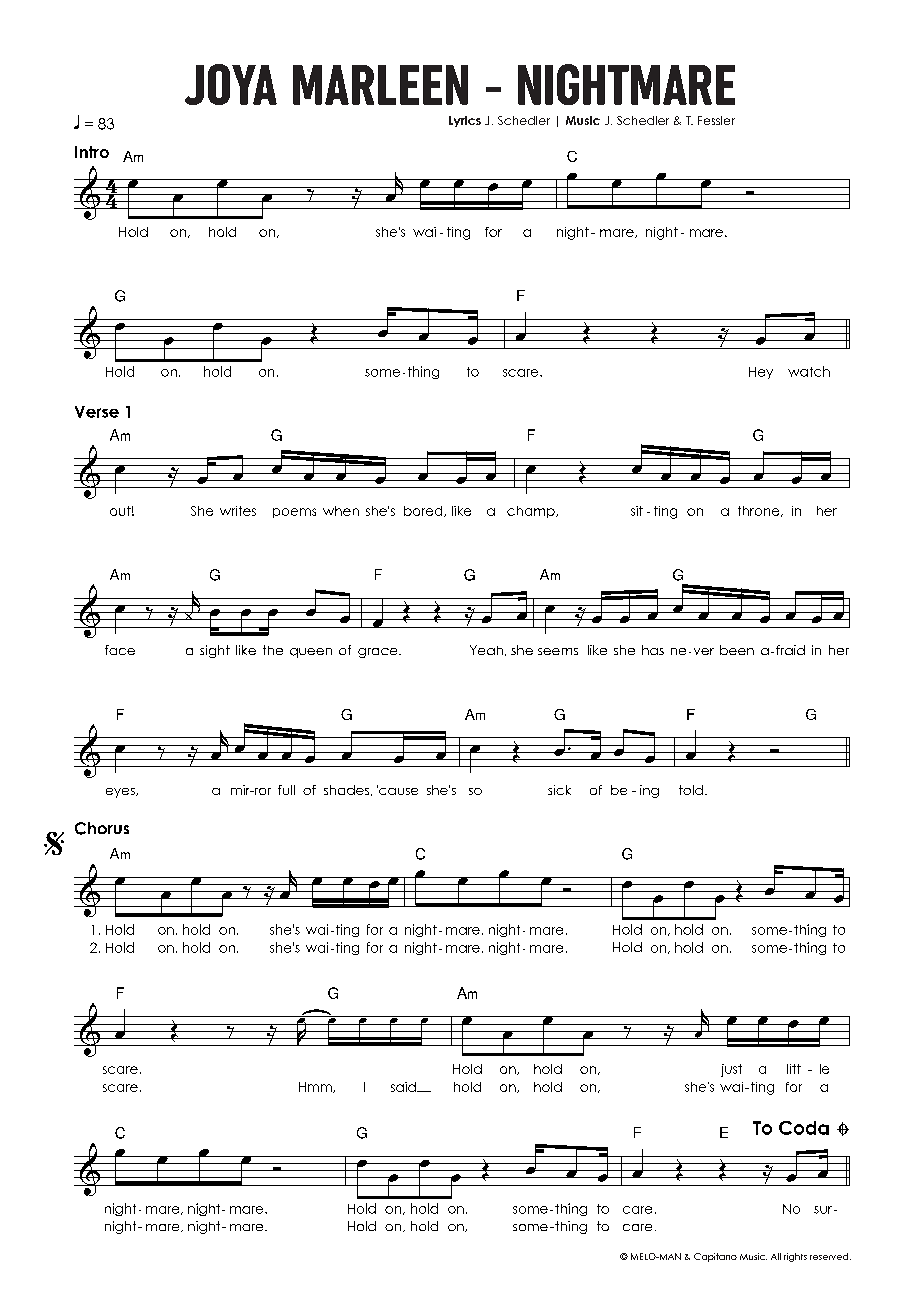 The width and height of the page is (924, 1308). I want to click on Hey, so click(761, 373).
